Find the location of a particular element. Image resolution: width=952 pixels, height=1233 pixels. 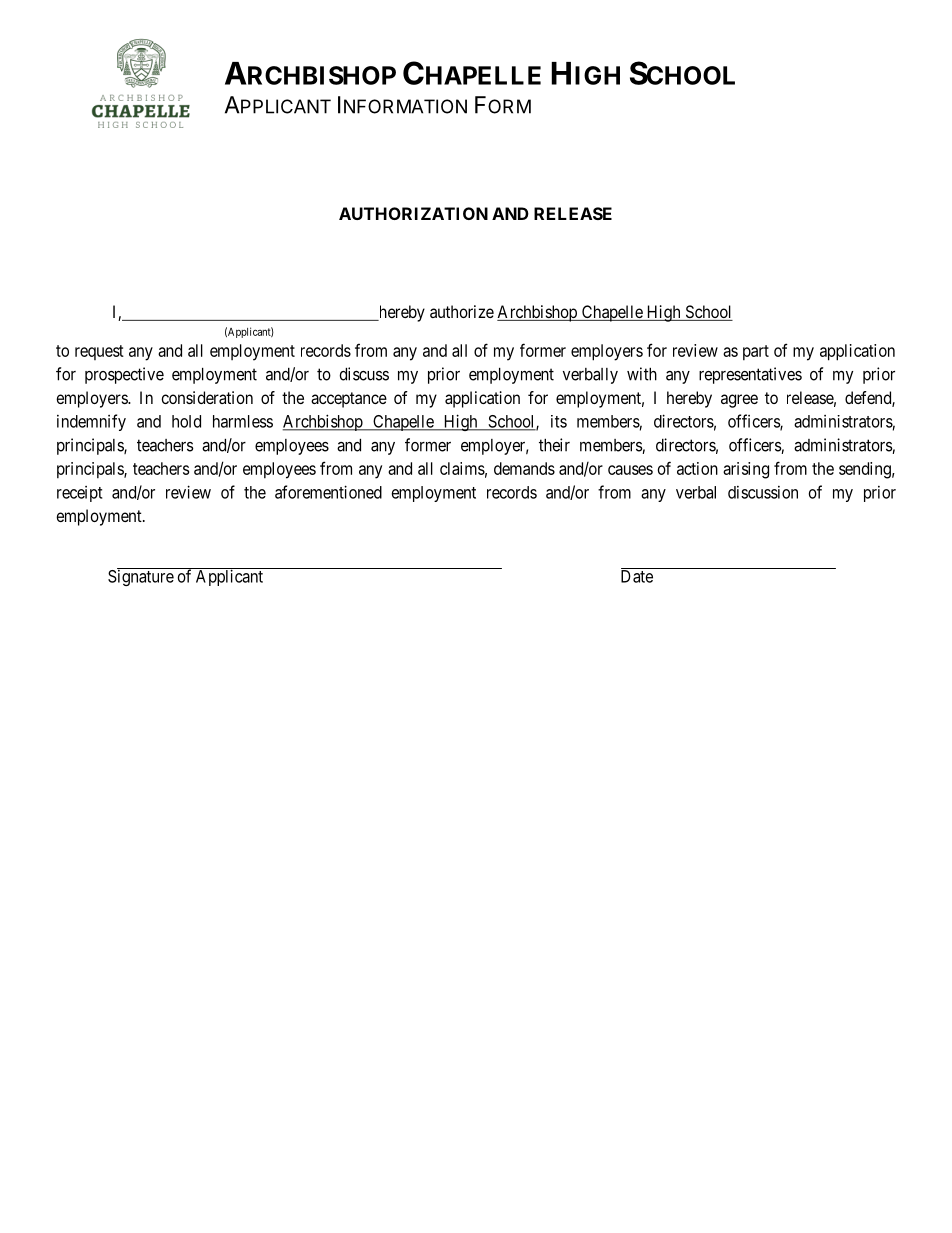

with is located at coordinates (642, 374).
